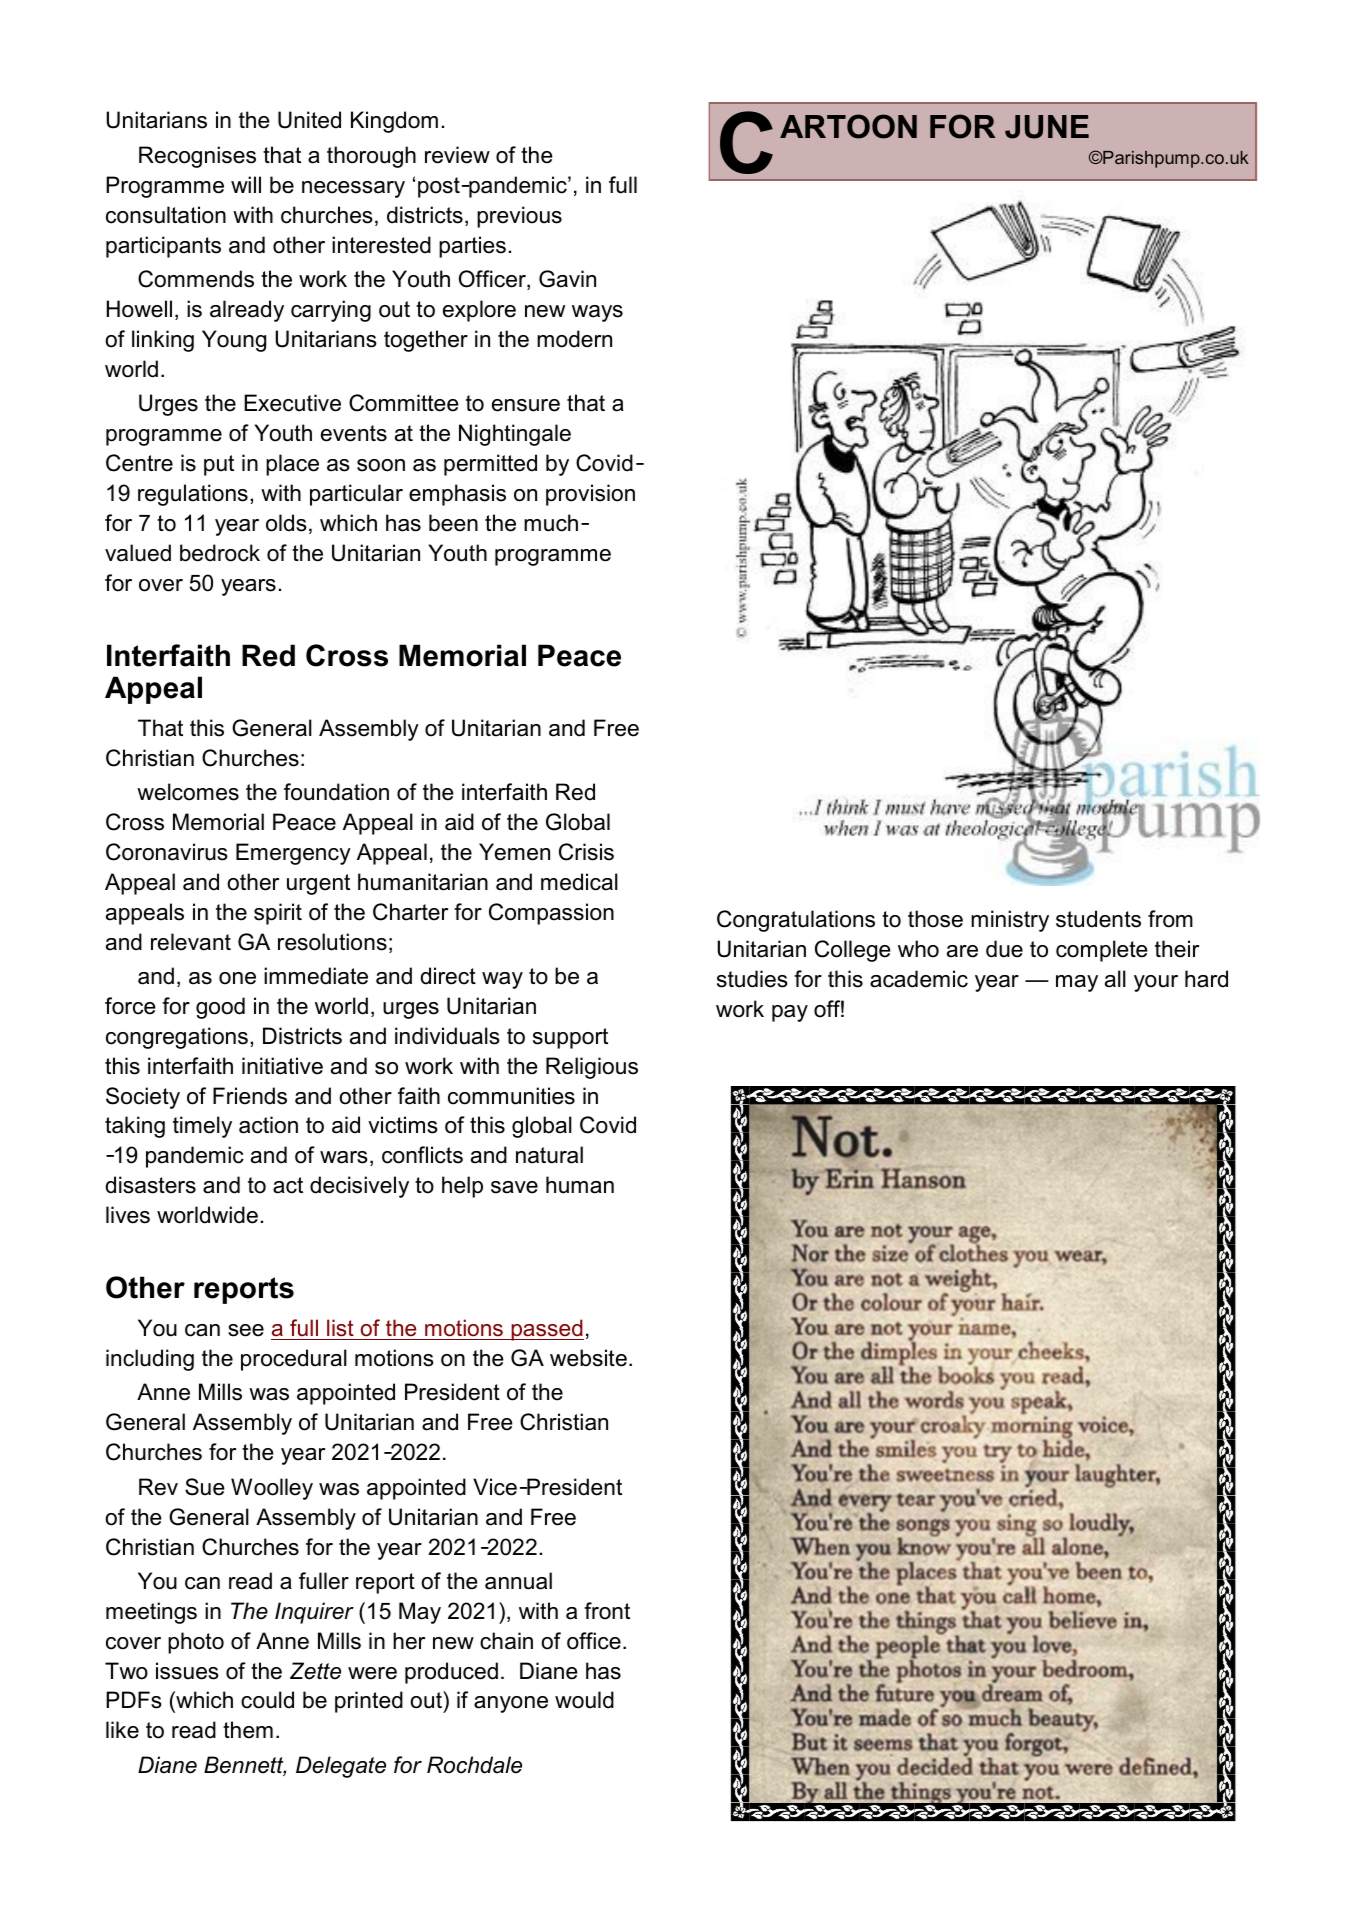 This image has width=1363, height=1927. I want to click on action, so click(268, 1125).
